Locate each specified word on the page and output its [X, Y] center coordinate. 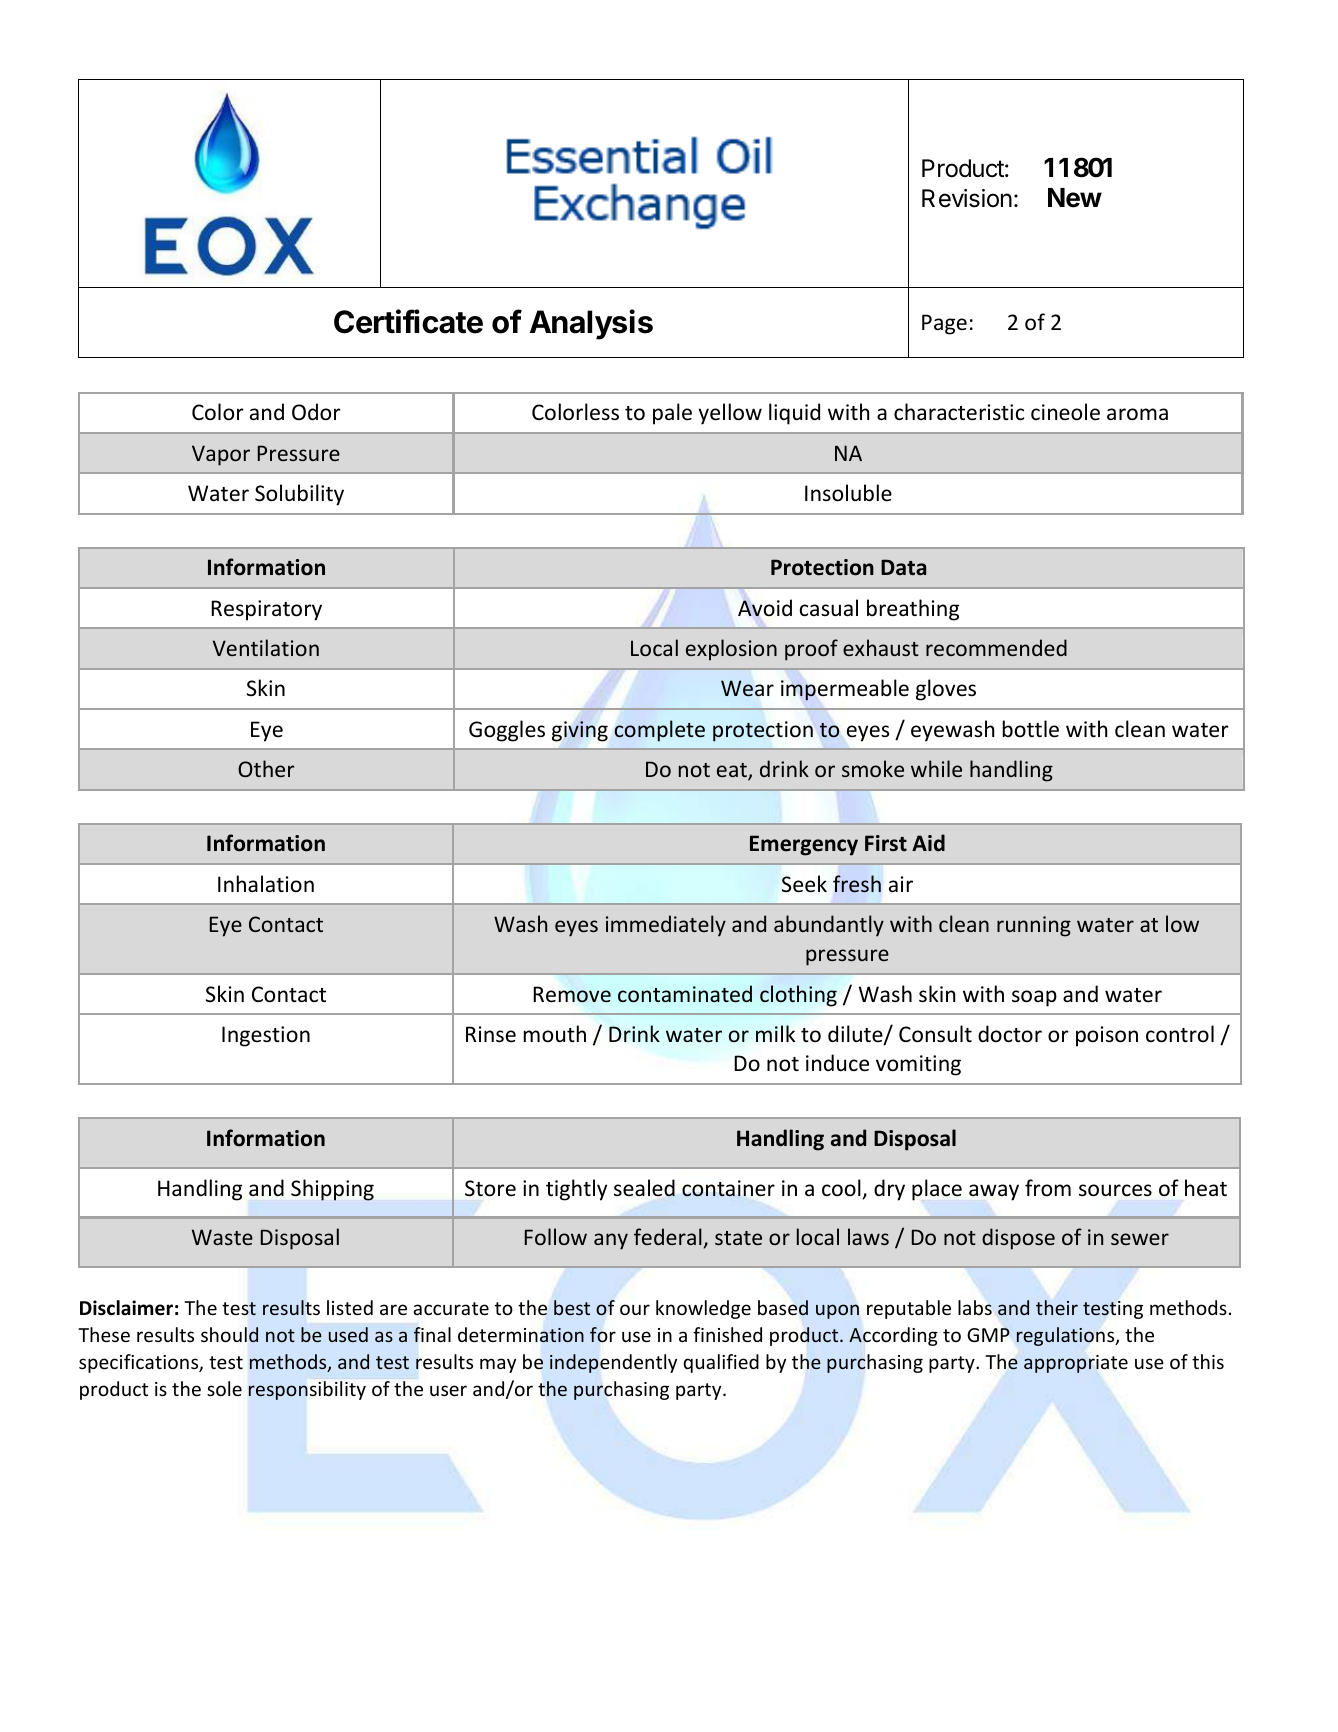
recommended [996, 647]
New [1075, 198]
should [229, 1335]
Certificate [408, 321]
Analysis [591, 324]
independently [613, 1363]
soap [1034, 998]
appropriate [1076, 1364]
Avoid [765, 607]
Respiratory [266, 610]
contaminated [685, 993]
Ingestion [266, 1036]
